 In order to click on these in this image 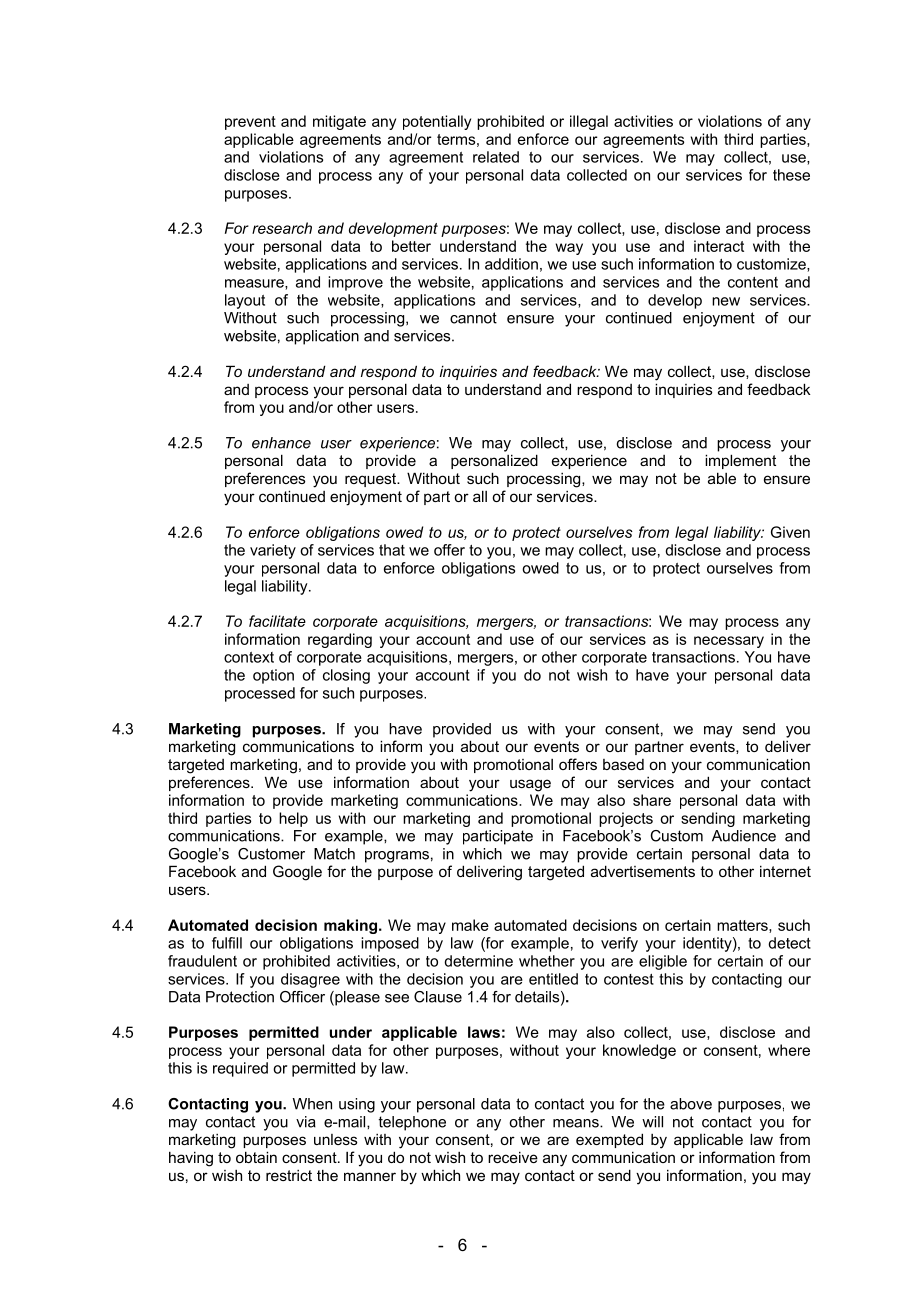, I will do `click(791, 175)`.
